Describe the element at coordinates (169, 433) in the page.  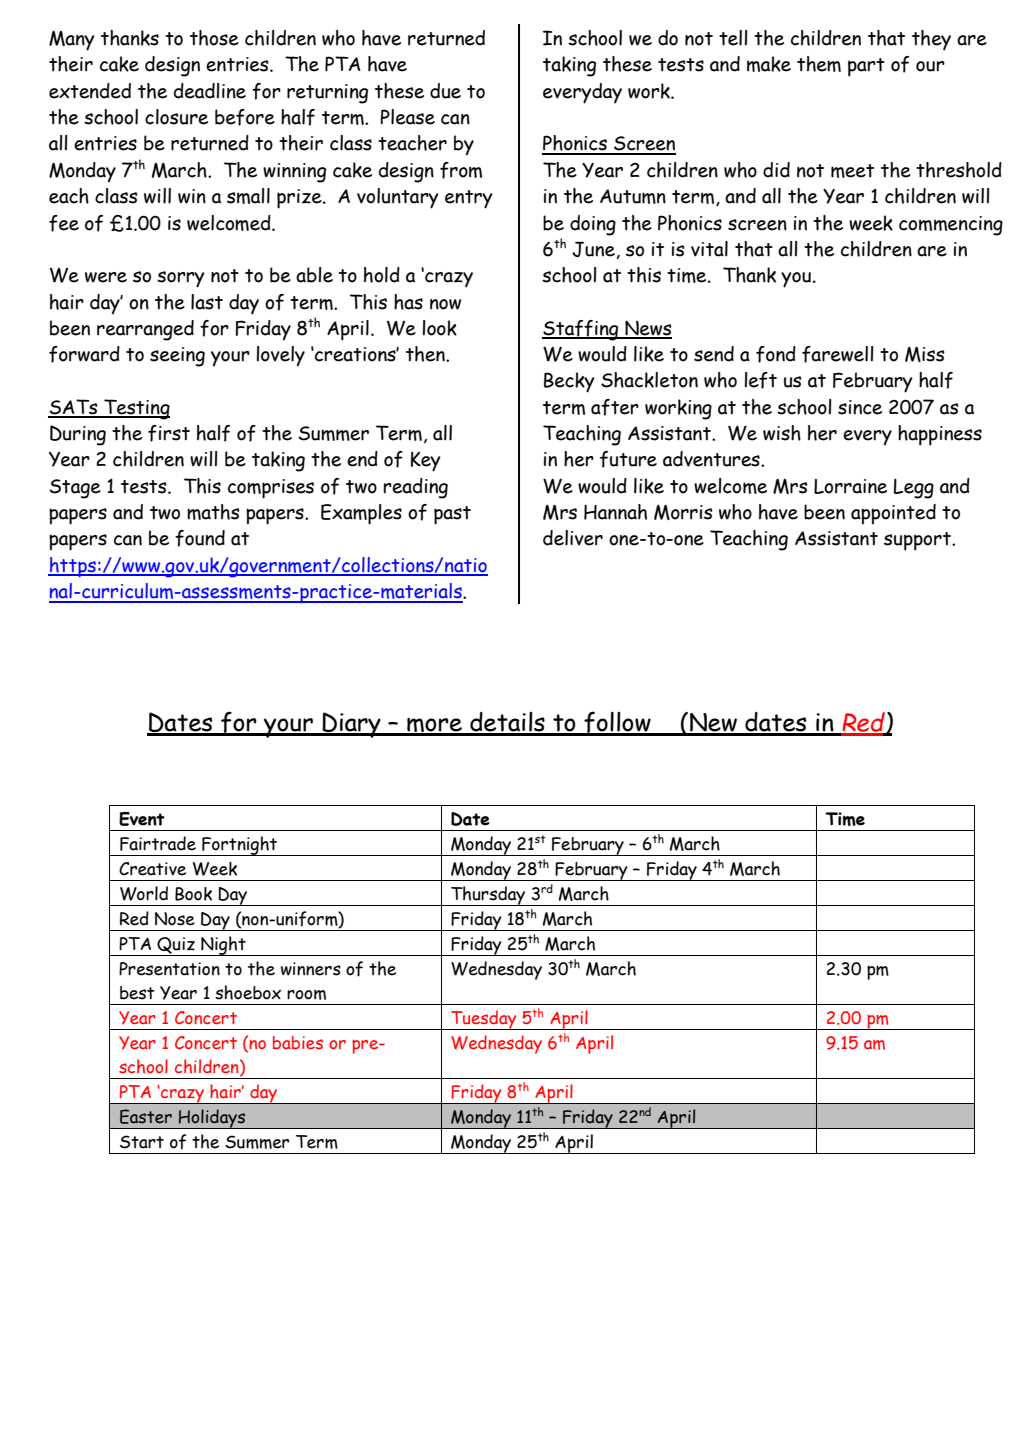
I see `first` at that location.
